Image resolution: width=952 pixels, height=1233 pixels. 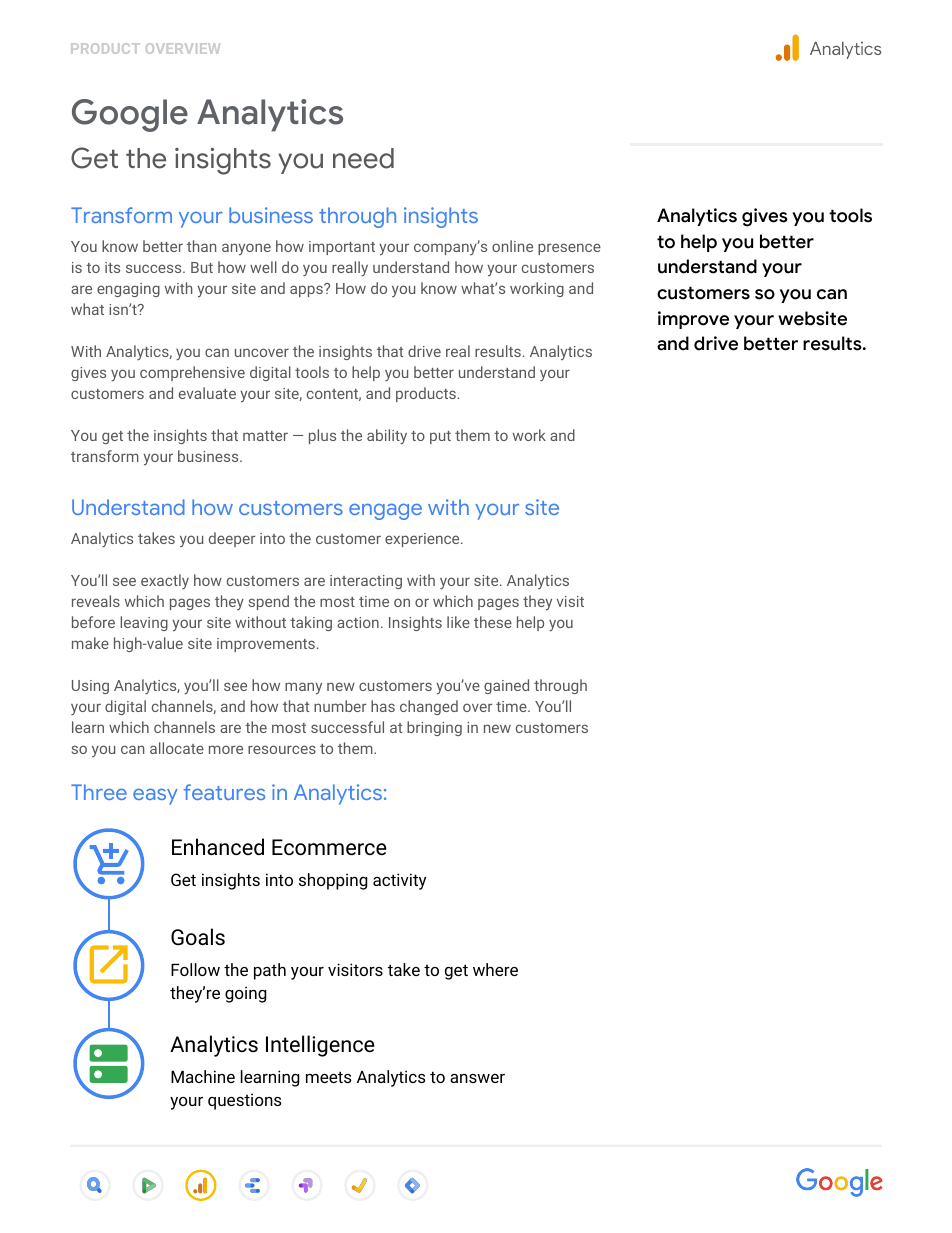 I want to click on these, so click(x=493, y=622).
